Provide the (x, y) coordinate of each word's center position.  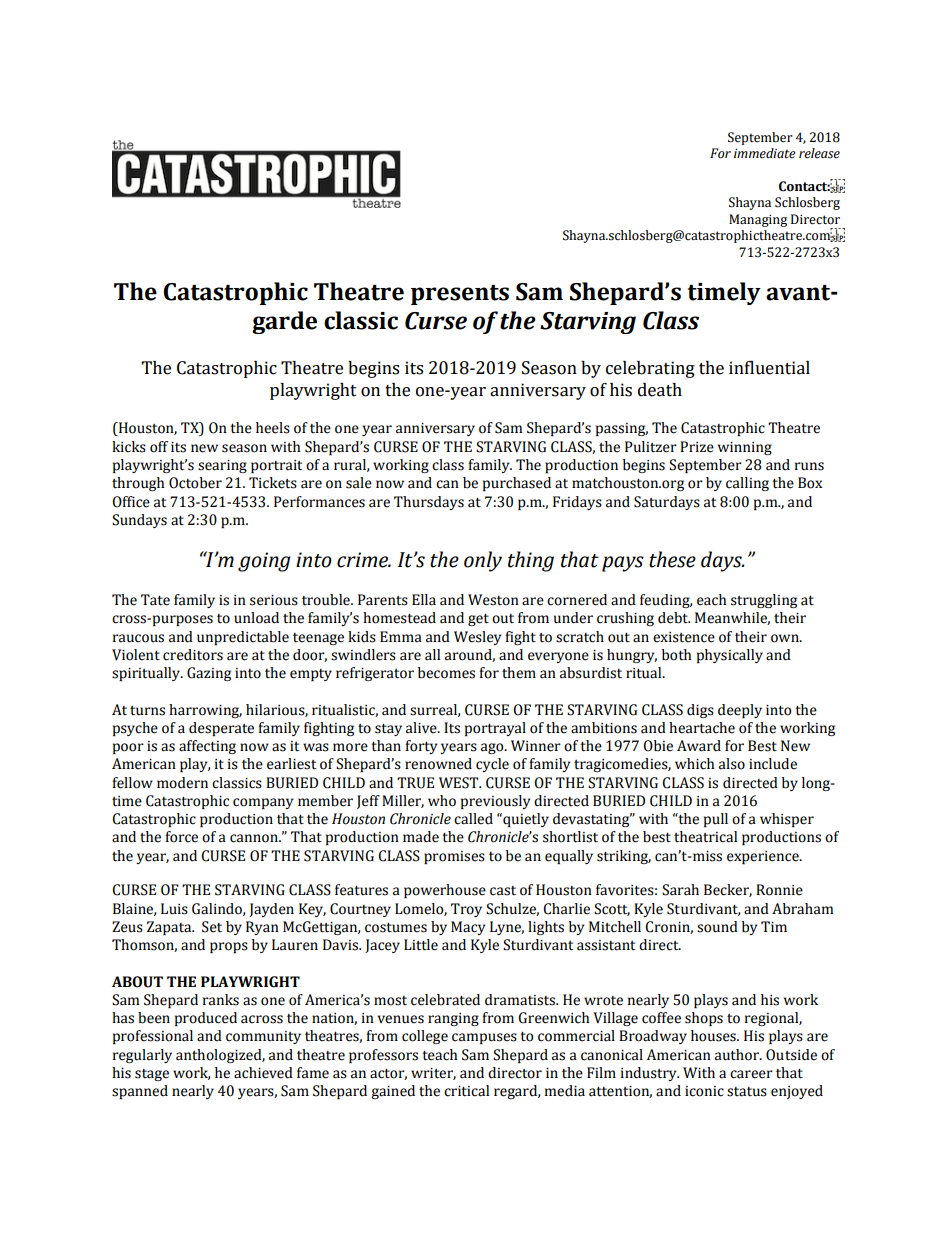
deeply (740, 711)
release (819, 153)
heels (273, 428)
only (483, 561)
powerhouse (445, 891)
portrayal (495, 729)
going (264, 562)
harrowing (205, 711)
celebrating (650, 369)
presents (460, 295)
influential (769, 367)
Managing (758, 220)
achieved (263, 1073)
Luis (174, 909)
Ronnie (779, 890)
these (672, 559)
